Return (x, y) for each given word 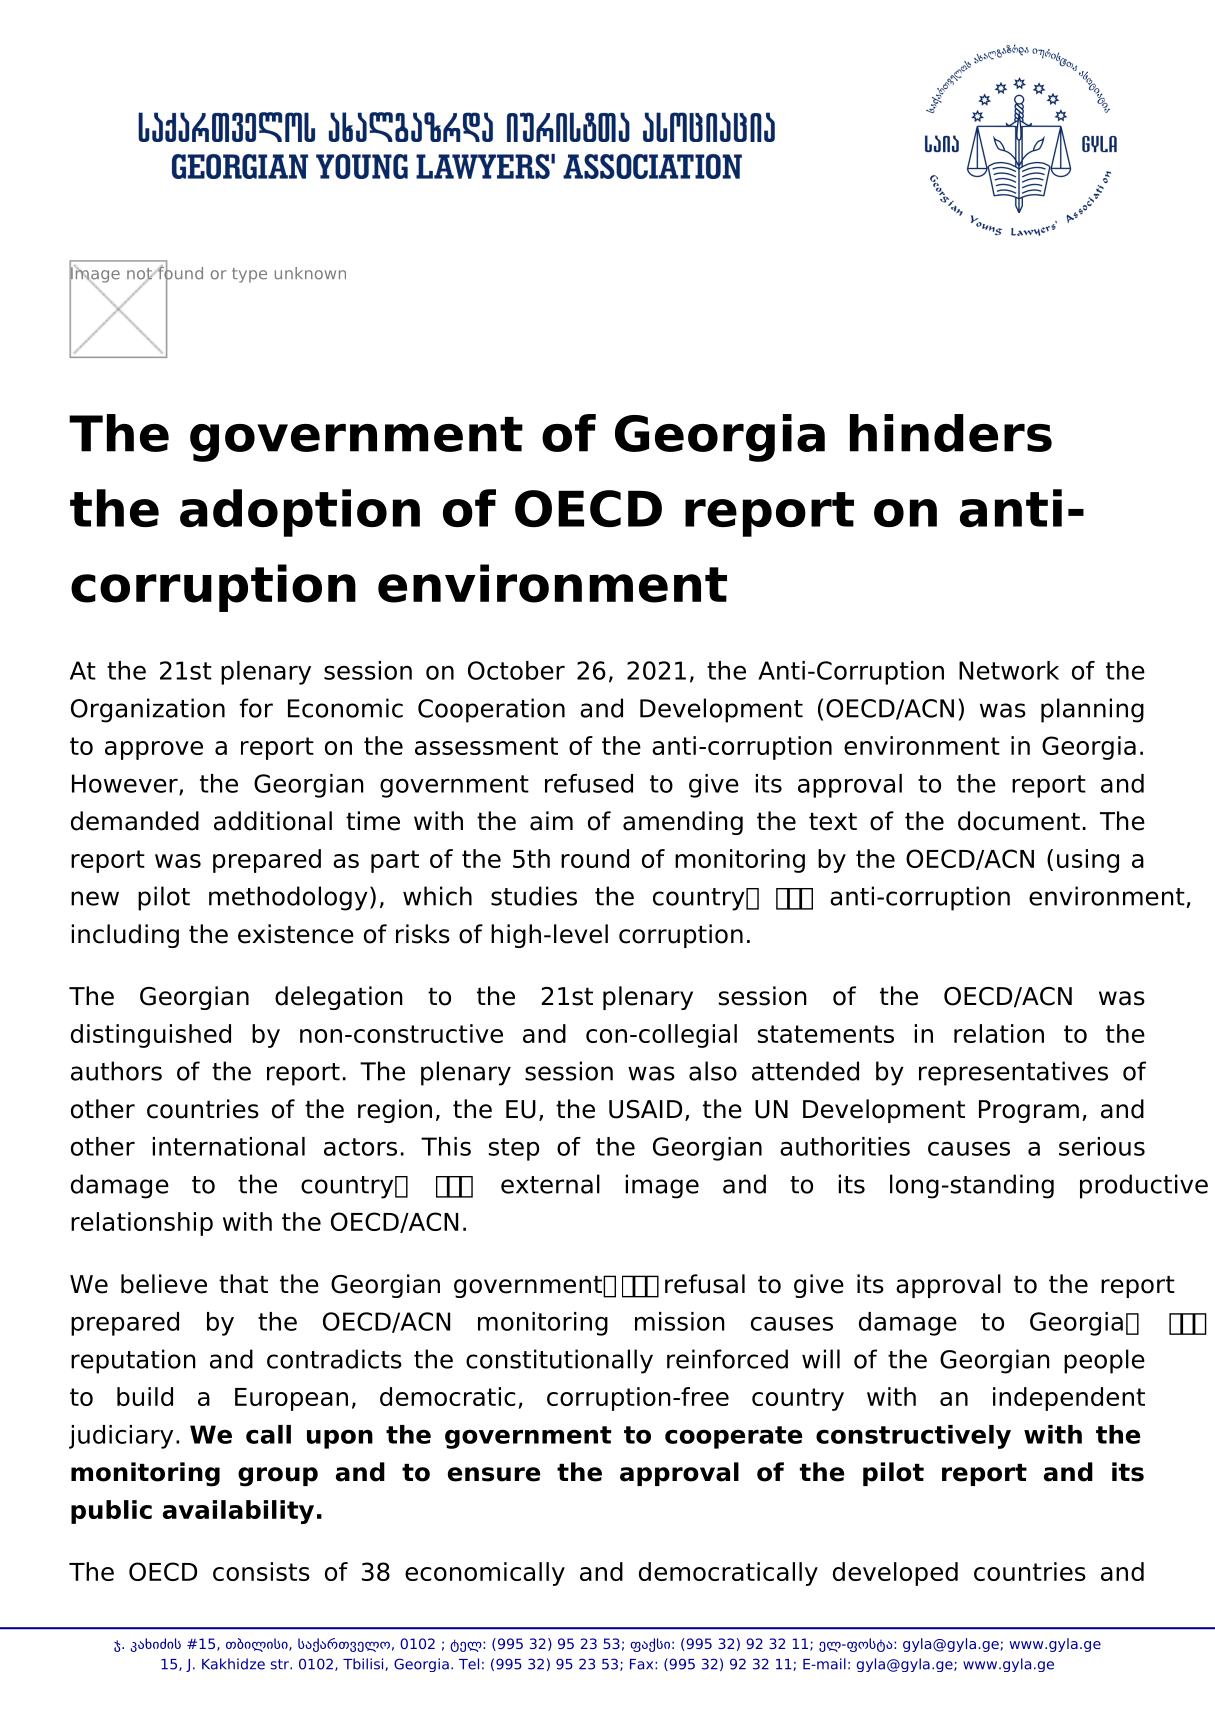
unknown (310, 273)
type (249, 275)
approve (154, 750)
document (1019, 821)
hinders (951, 433)
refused (589, 783)
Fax (643, 1664)
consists (261, 1571)
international (229, 1146)
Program (1029, 1111)
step (514, 1149)
